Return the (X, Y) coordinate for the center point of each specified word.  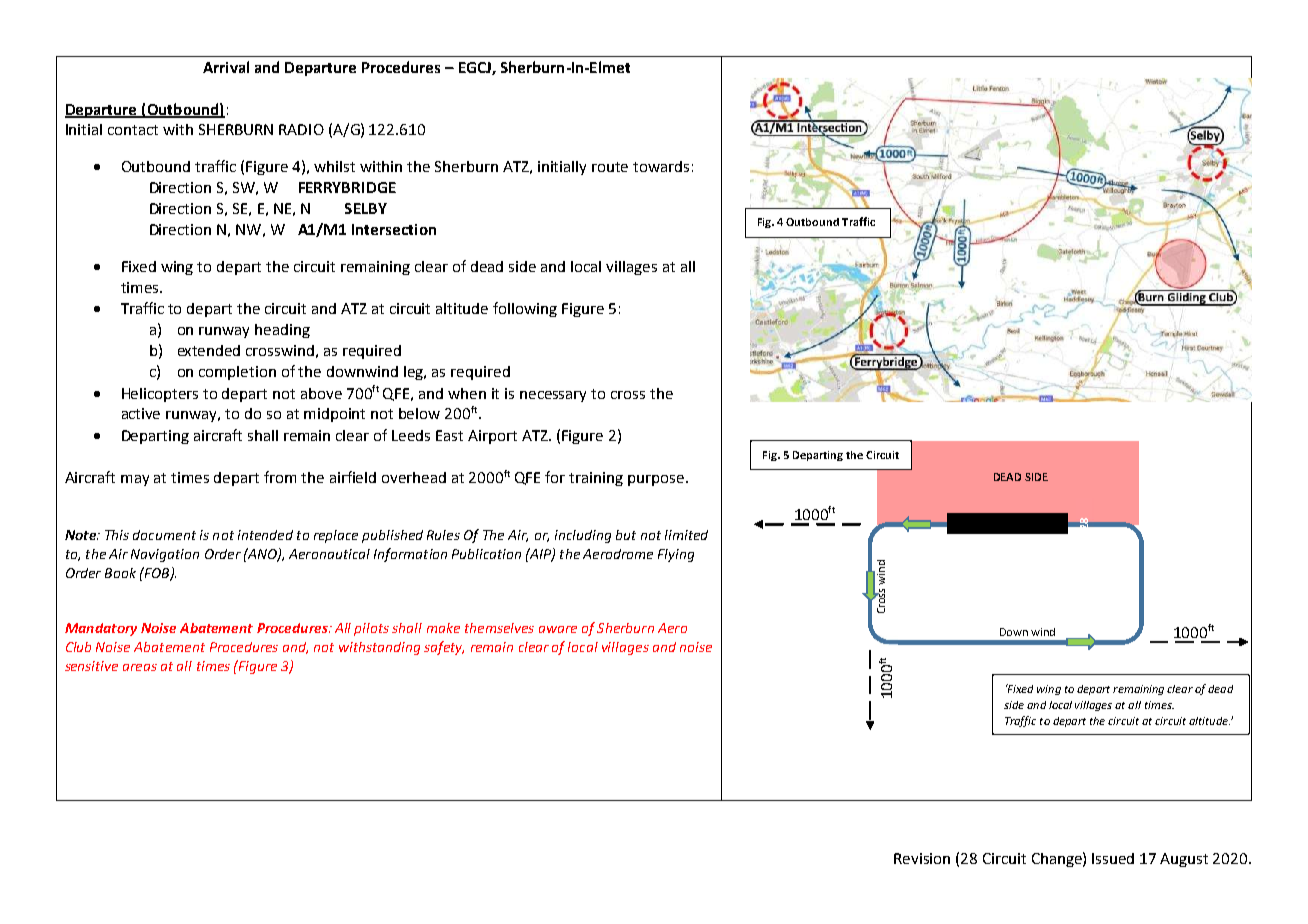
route (610, 167)
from (280, 477)
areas (140, 667)
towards (661, 166)
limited (686, 535)
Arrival (226, 67)
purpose (657, 480)
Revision (922, 858)
